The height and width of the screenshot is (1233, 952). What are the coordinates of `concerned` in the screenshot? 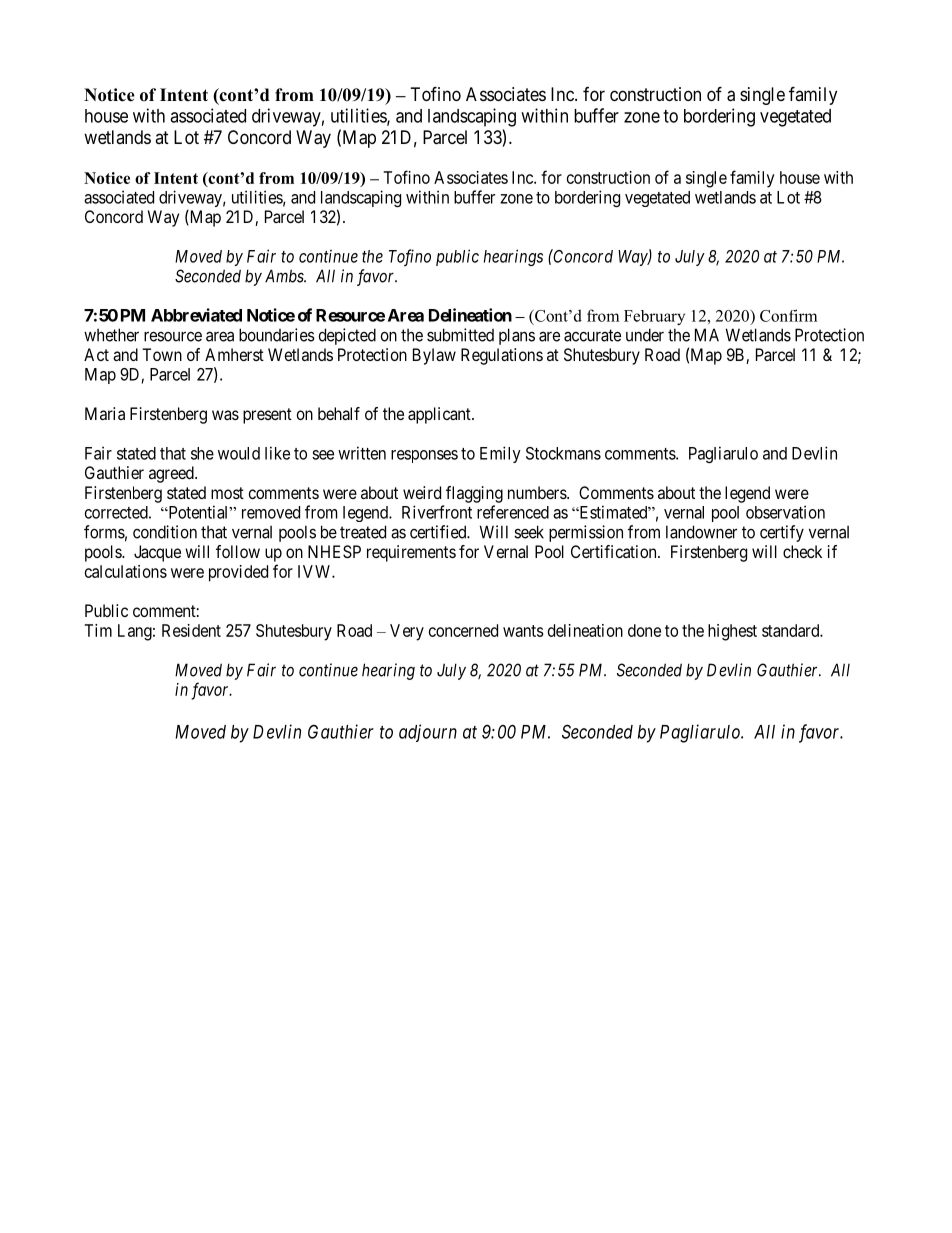 It's located at (463, 630).
